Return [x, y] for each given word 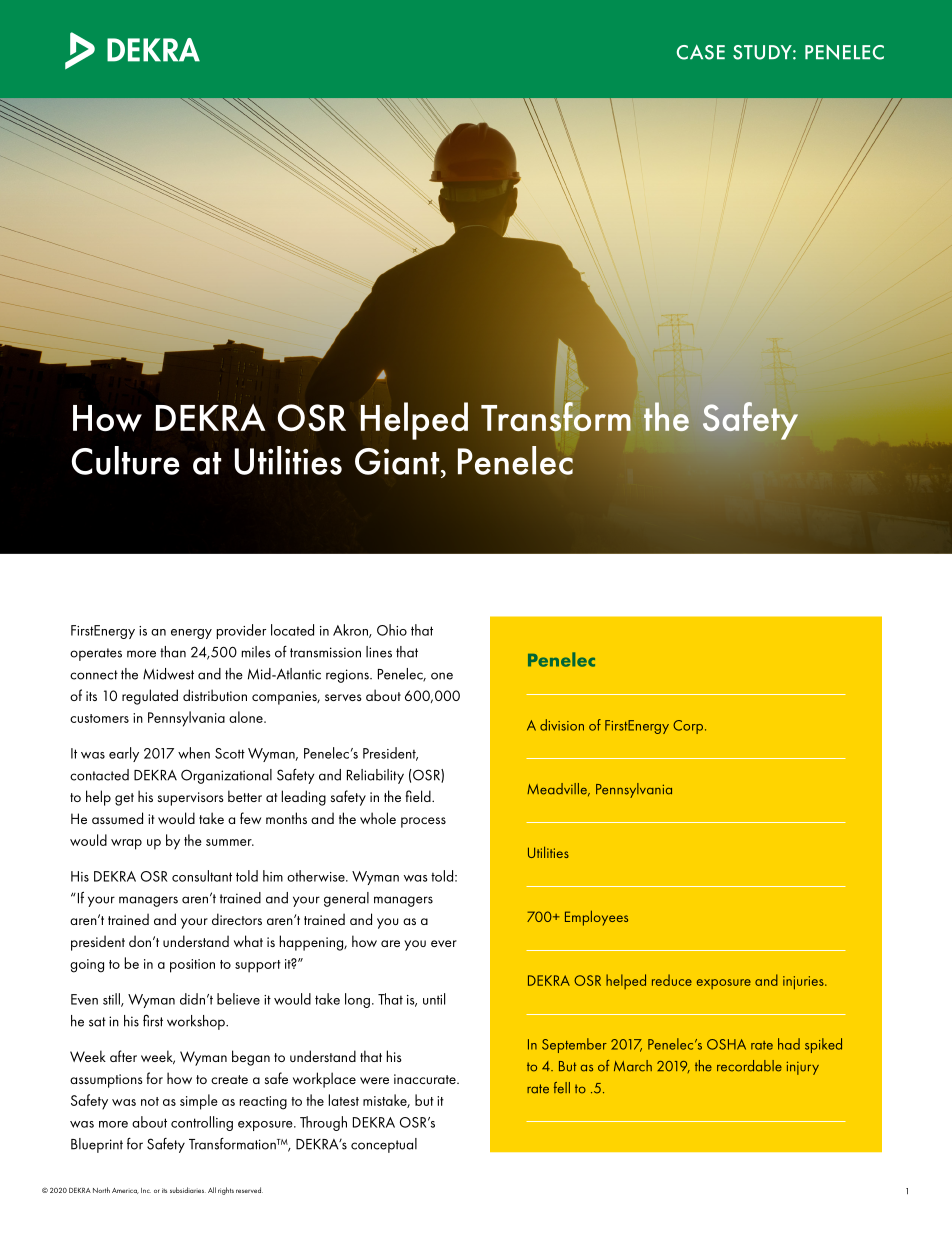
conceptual [384, 1145]
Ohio [392, 630]
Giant [398, 461]
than [173, 652]
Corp [689, 727]
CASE [701, 52]
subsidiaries [188, 1190]
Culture [126, 460]
